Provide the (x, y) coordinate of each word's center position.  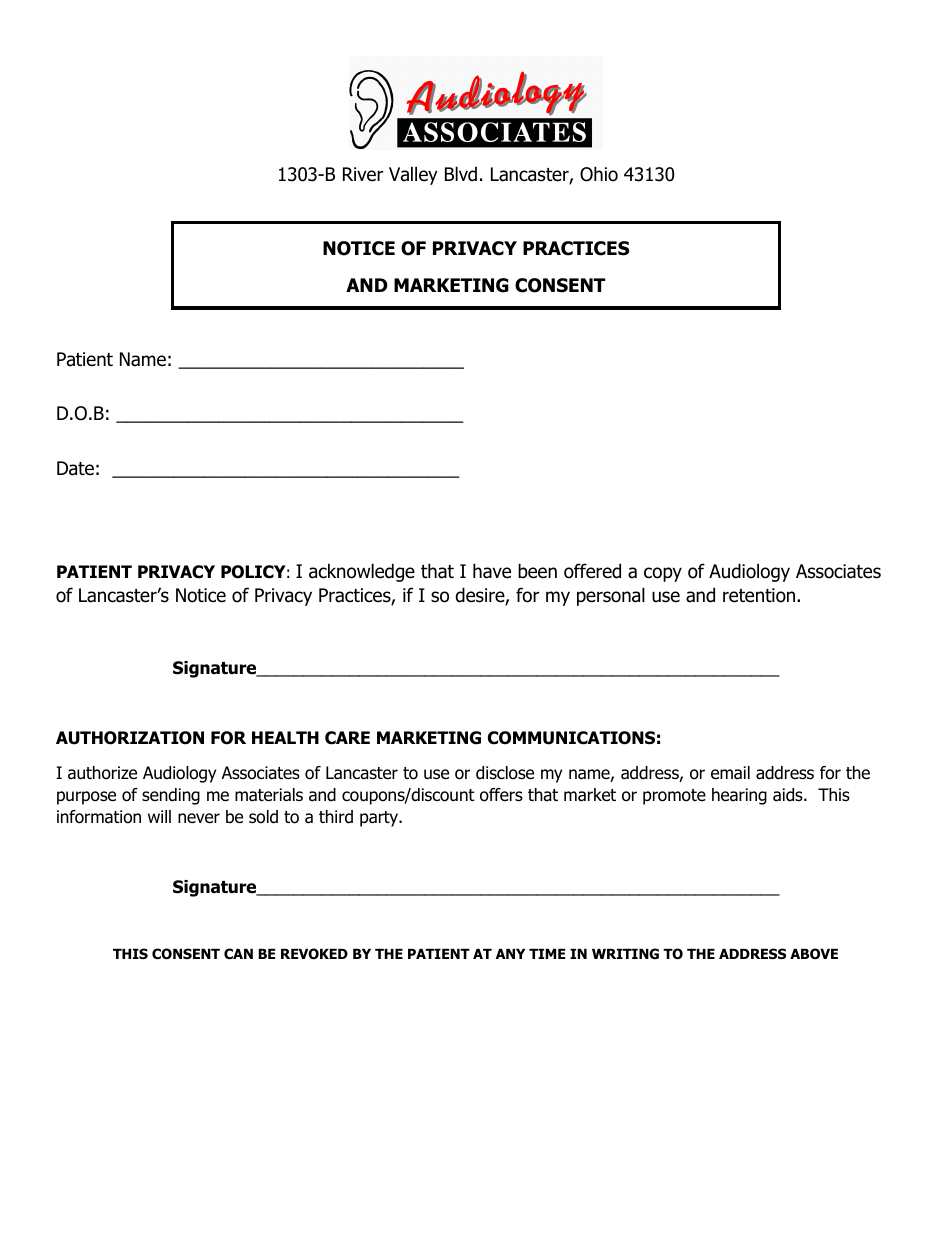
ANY (510, 954)
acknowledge (362, 572)
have (492, 571)
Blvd (461, 174)
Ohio (599, 174)
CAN (238, 954)
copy (663, 574)
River (363, 174)
